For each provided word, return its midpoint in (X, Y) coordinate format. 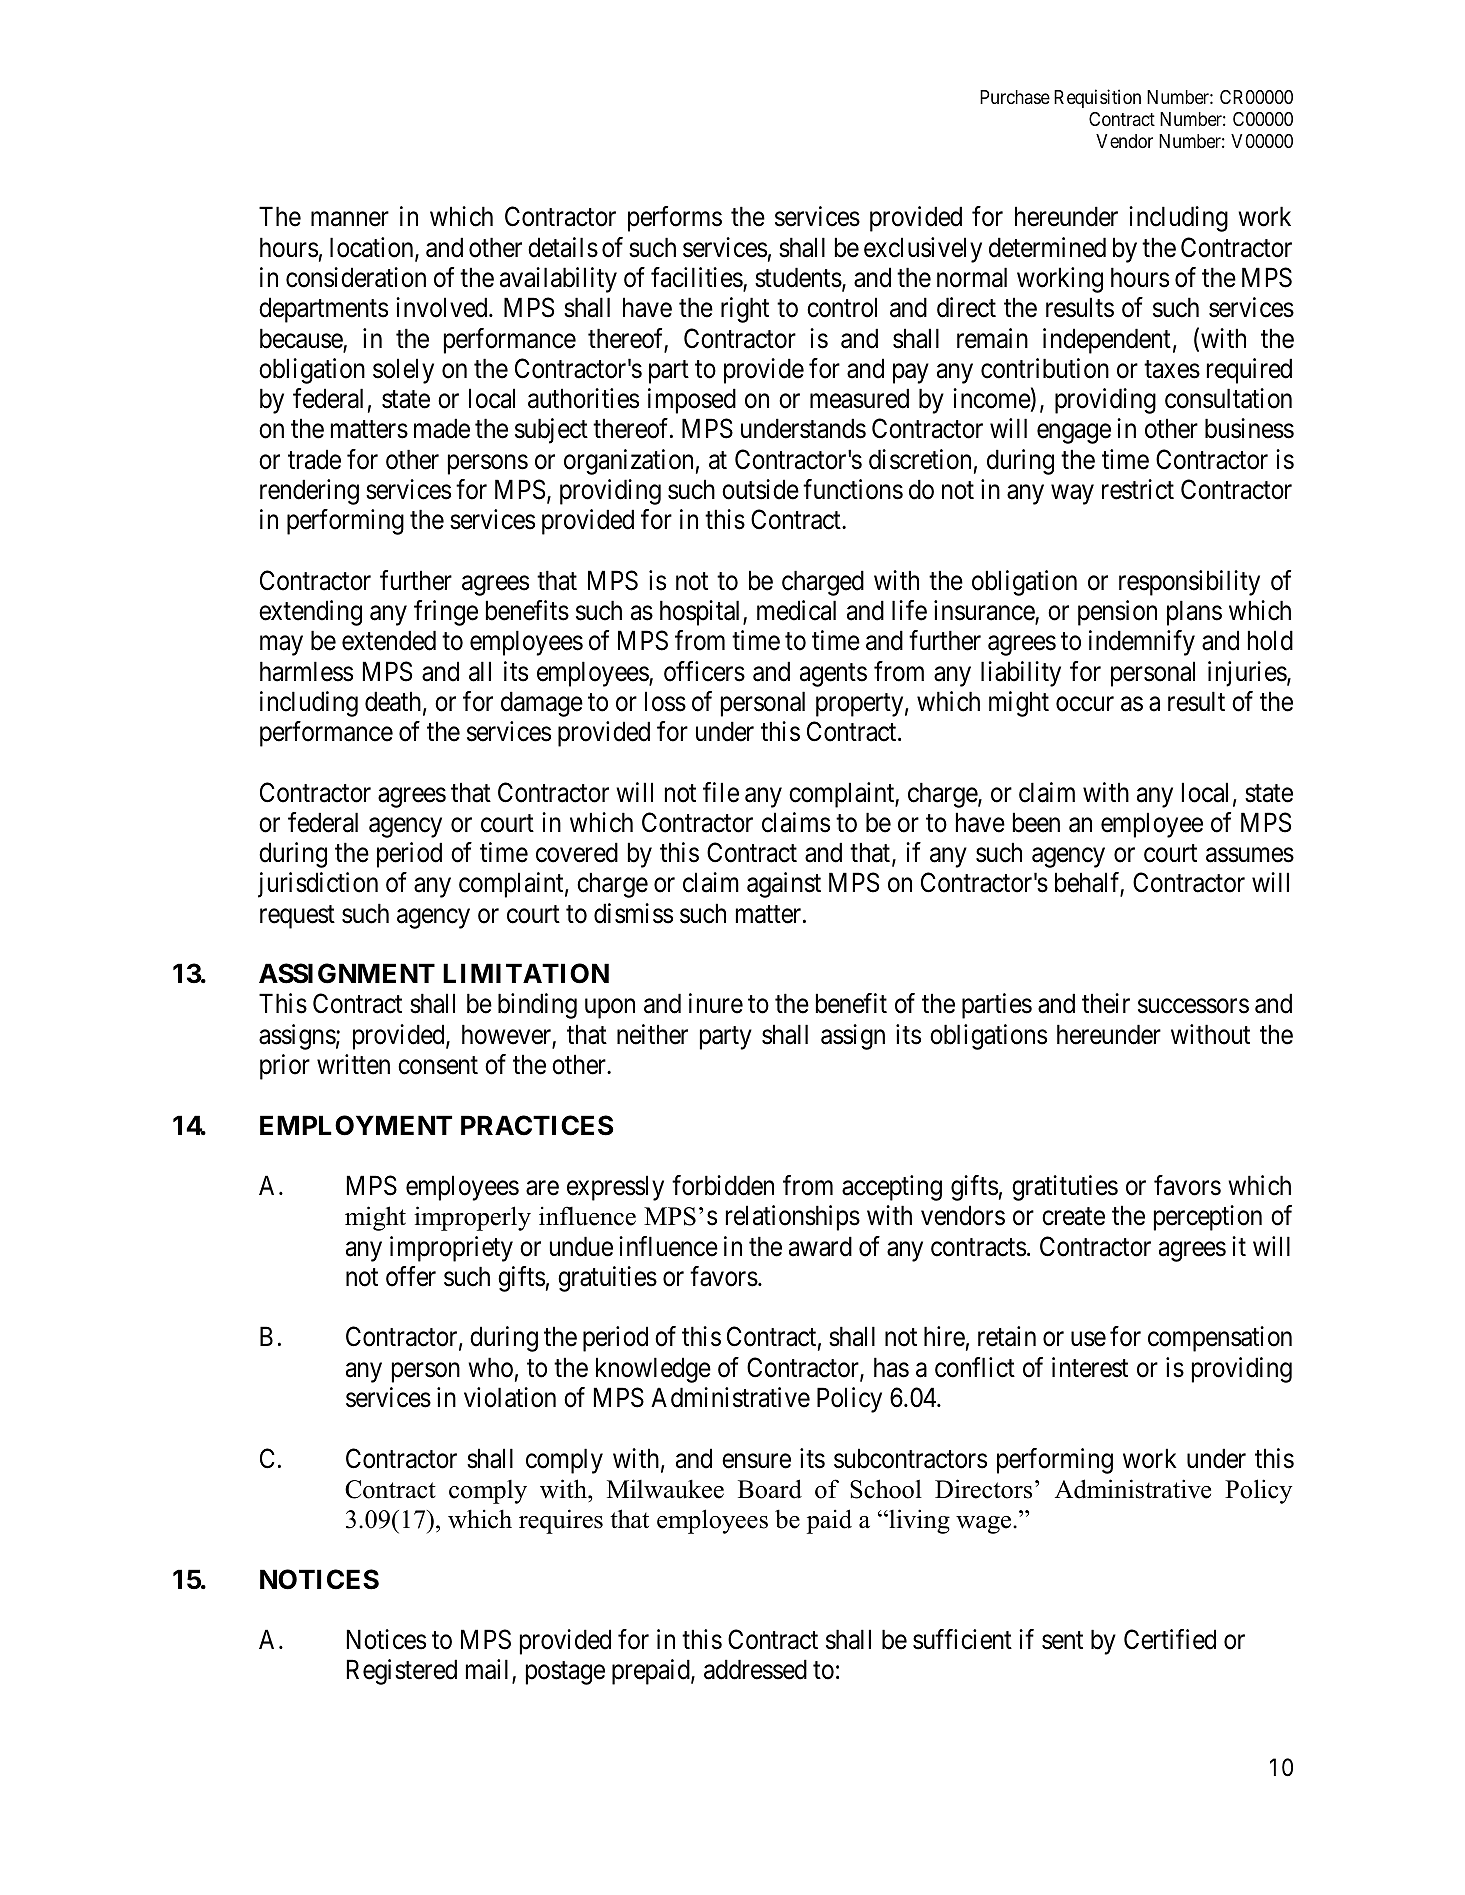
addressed (755, 1669)
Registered (402, 1672)
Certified (1170, 1639)
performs (675, 219)
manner (350, 219)
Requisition (1097, 98)
